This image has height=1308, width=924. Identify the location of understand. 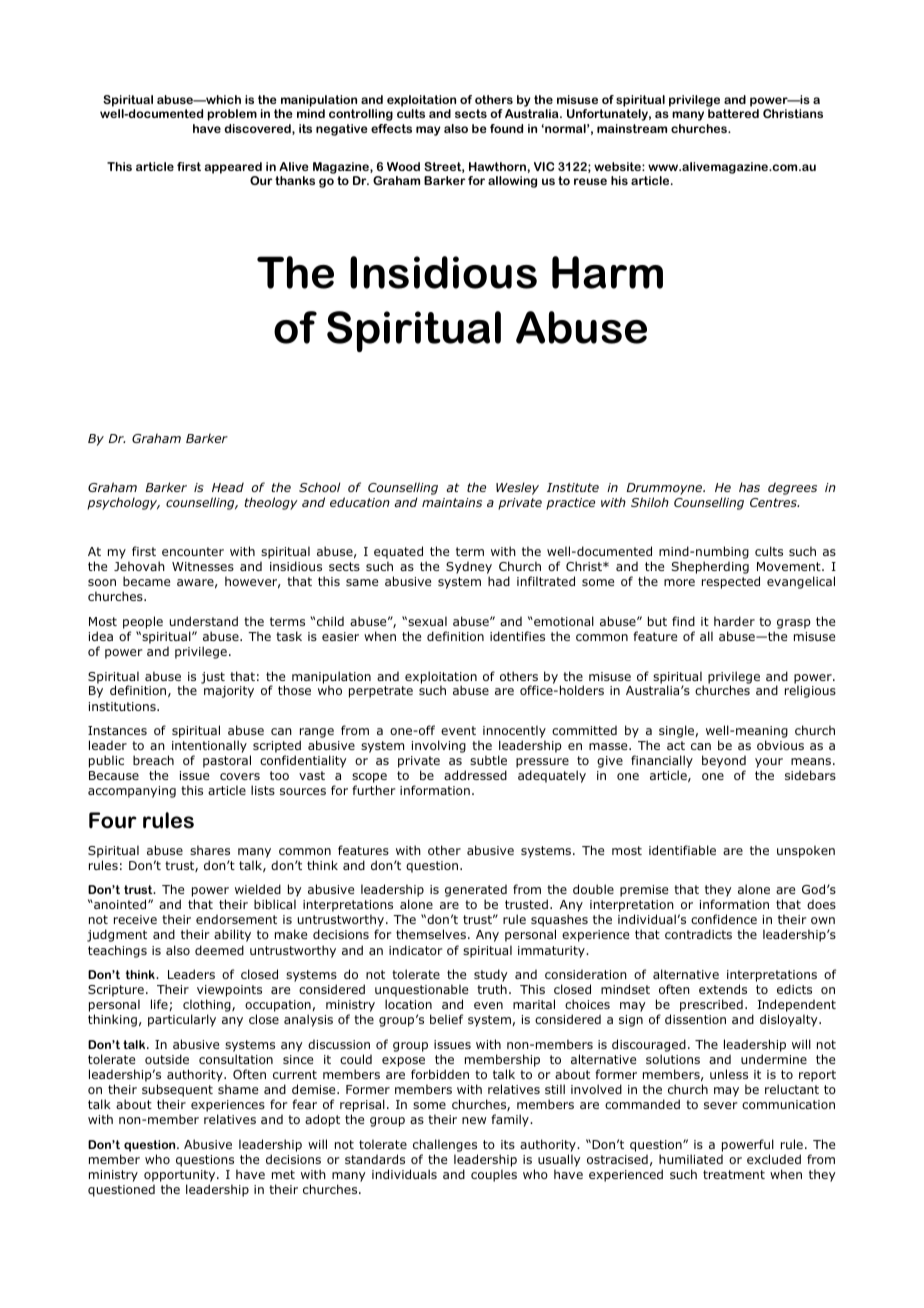
(204, 621).
